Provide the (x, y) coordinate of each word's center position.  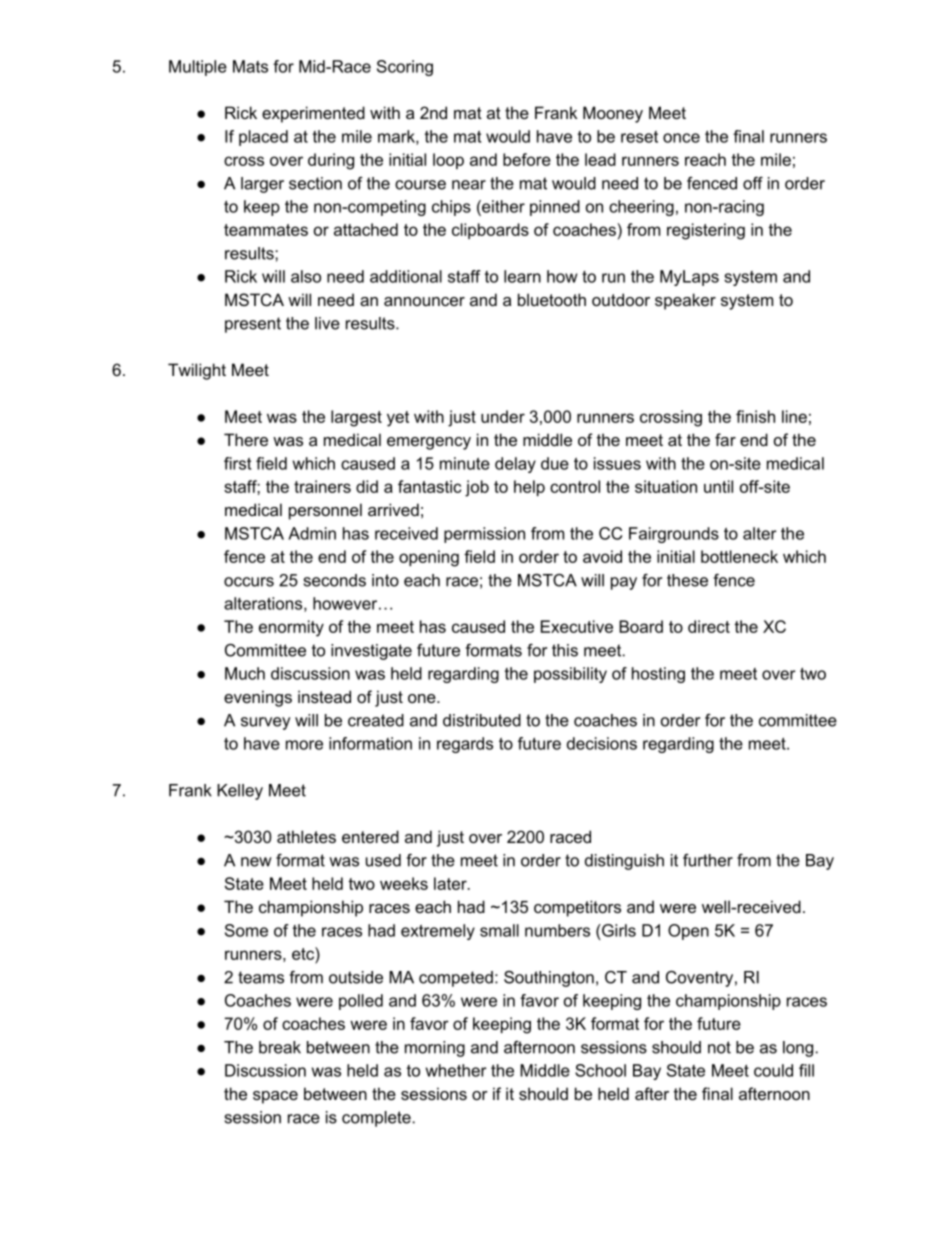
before (527, 159)
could (773, 1070)
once (681, 138)
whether (456, 1070)
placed (263, 138)
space (275, 1097)
